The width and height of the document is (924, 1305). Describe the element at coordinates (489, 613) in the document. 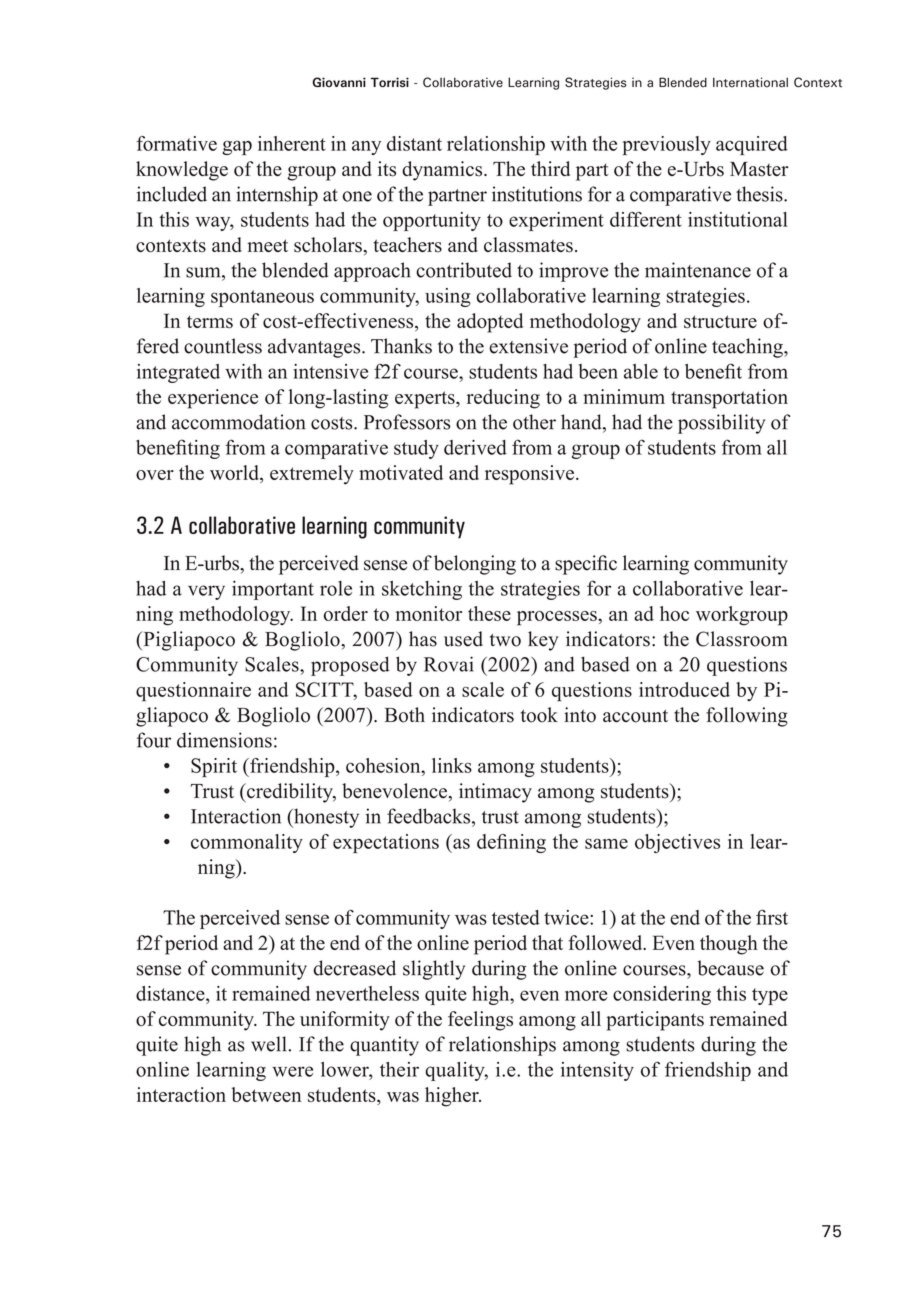

I see `these` at that location.
